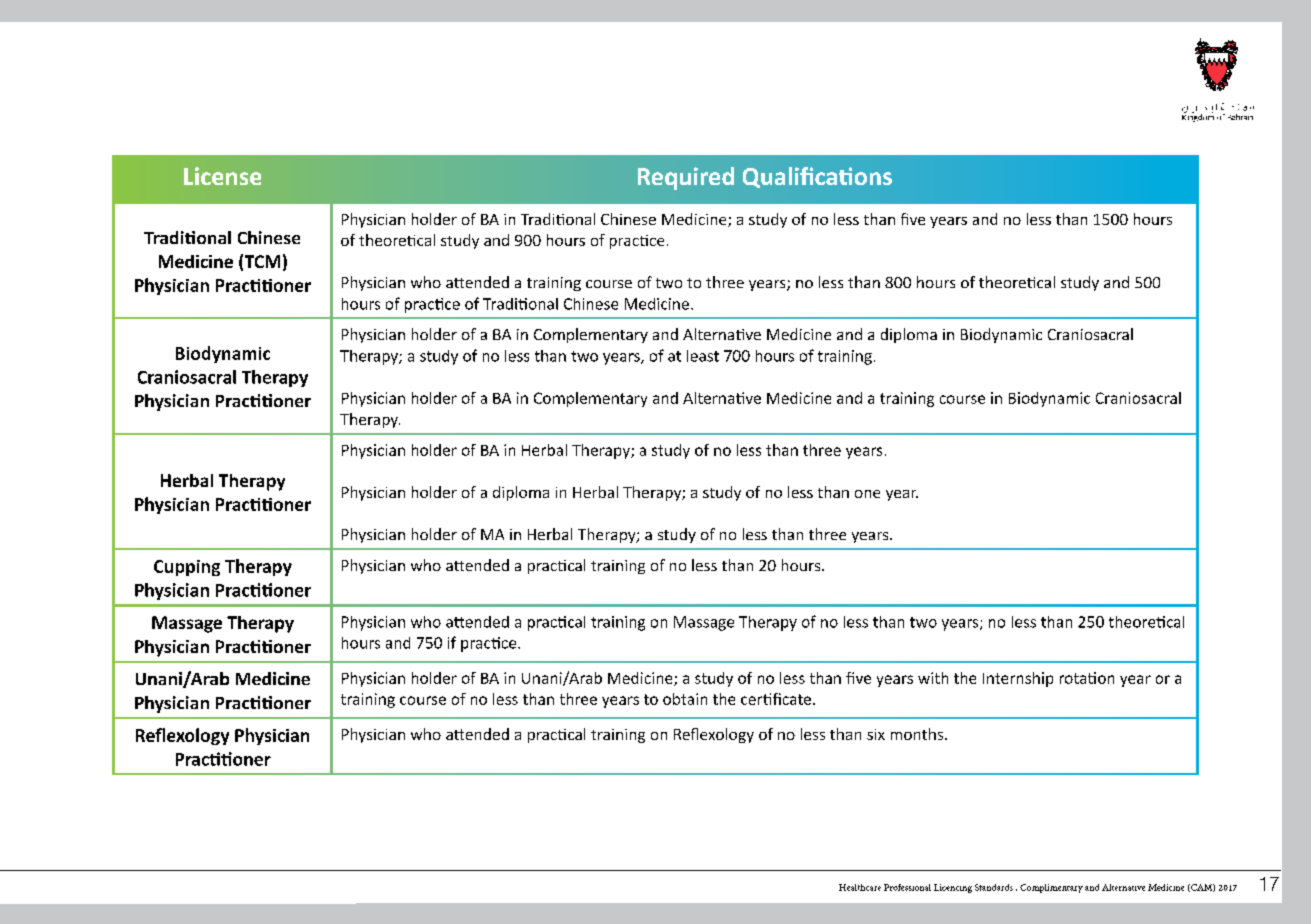  I want to click on Professional, so click(907, 887).
